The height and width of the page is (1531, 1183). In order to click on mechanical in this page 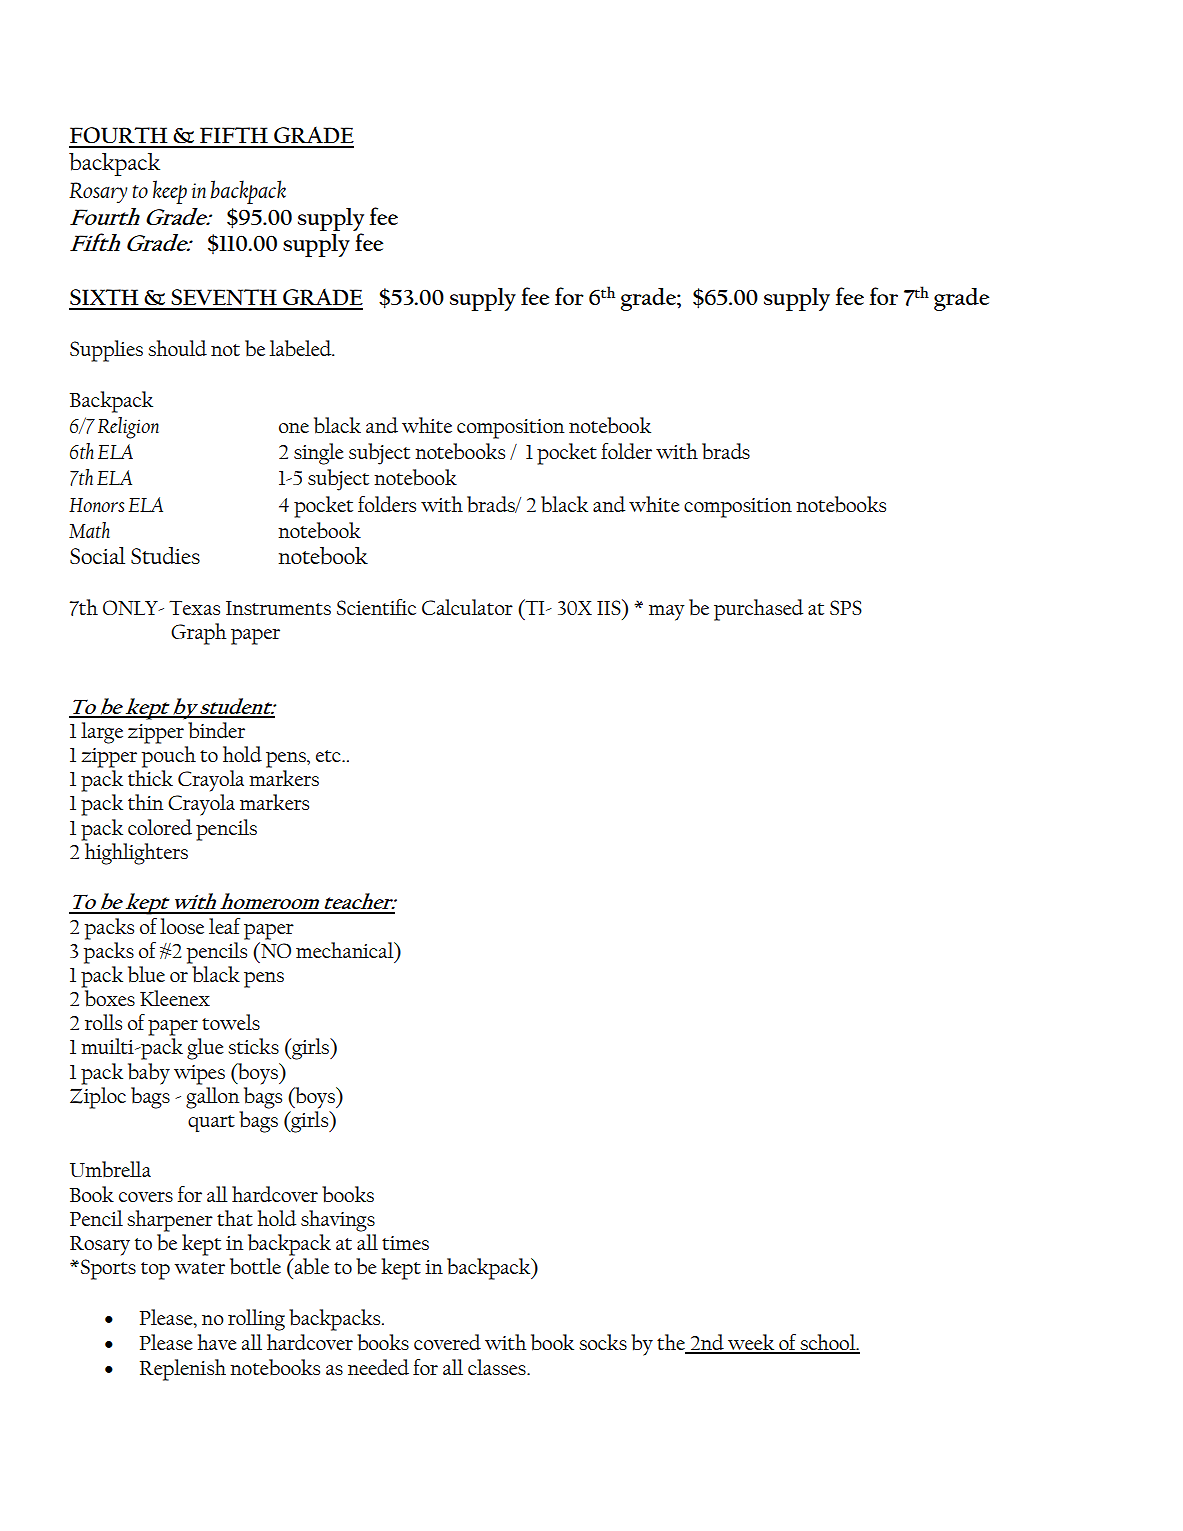, I will do `click(346, 950)`.
